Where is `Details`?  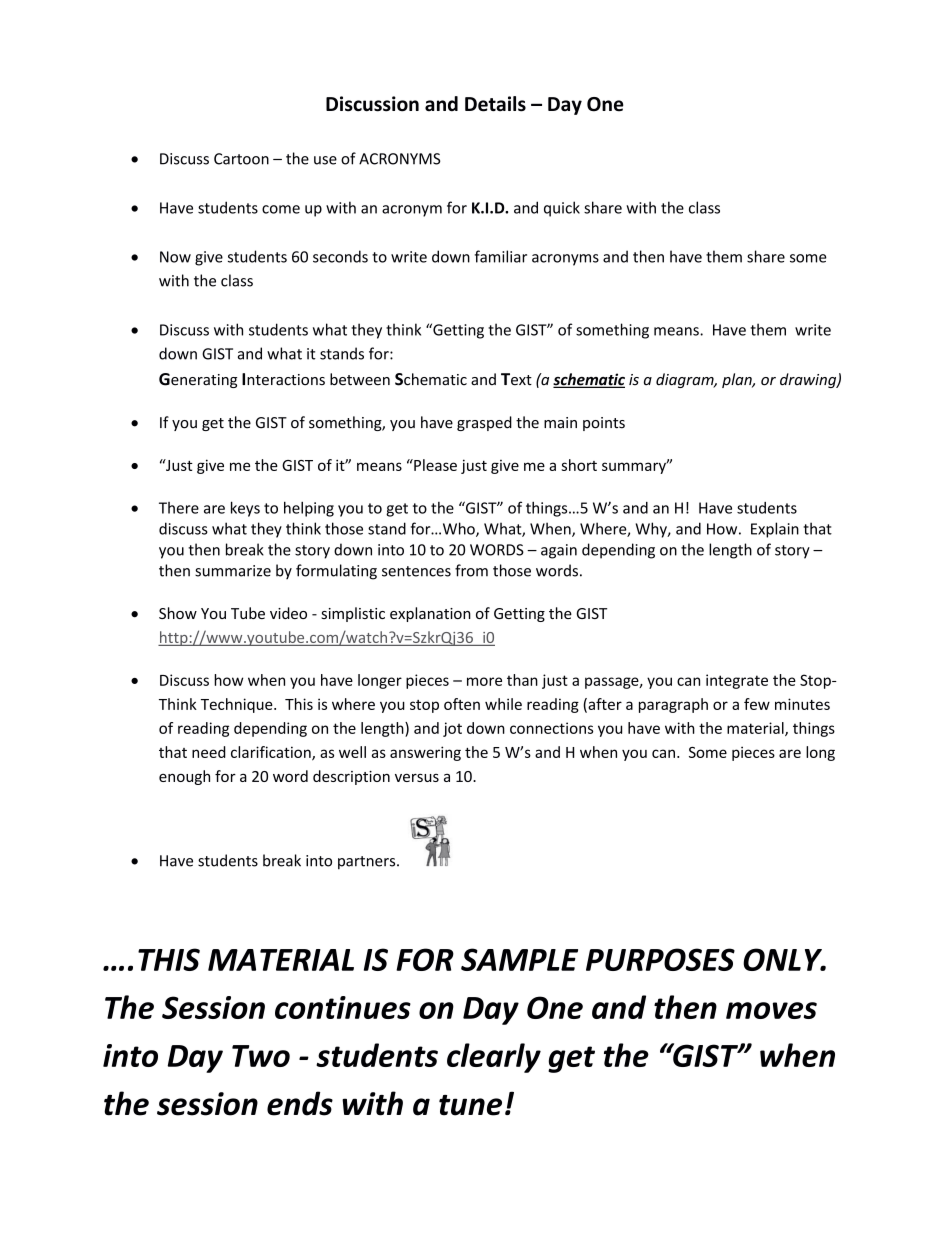 Details is located at coordinates (495, 104).
